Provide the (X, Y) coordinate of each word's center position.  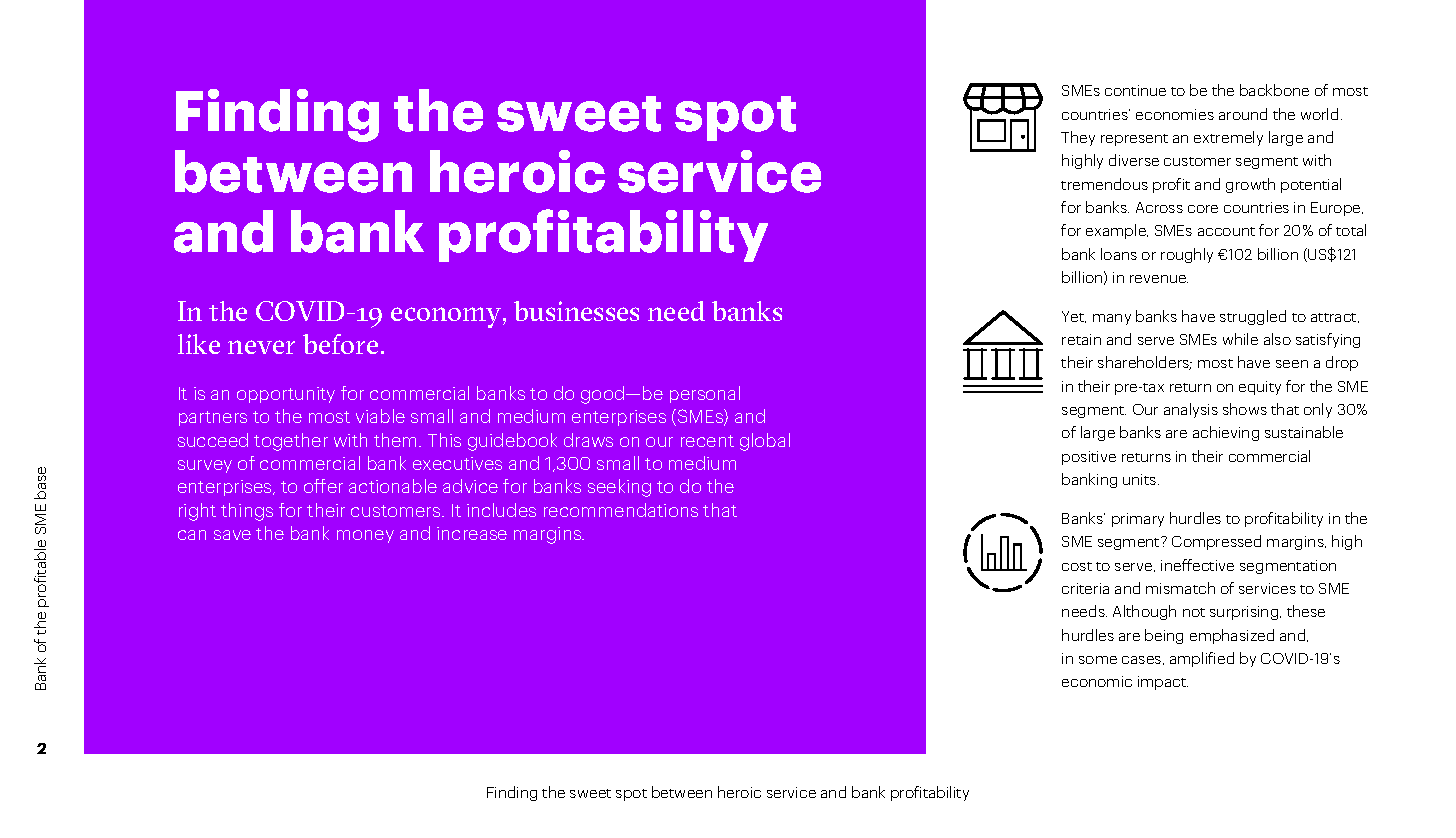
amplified (1202, 659)
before (340, 344)
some (1098, 660)
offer (323, 486)
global (765, 442)
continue (1135, 90)
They (1078, 138)
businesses (576, 311)
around (1243, 114)
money (365, 536)
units (1141, 479)
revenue (1159, 279)
